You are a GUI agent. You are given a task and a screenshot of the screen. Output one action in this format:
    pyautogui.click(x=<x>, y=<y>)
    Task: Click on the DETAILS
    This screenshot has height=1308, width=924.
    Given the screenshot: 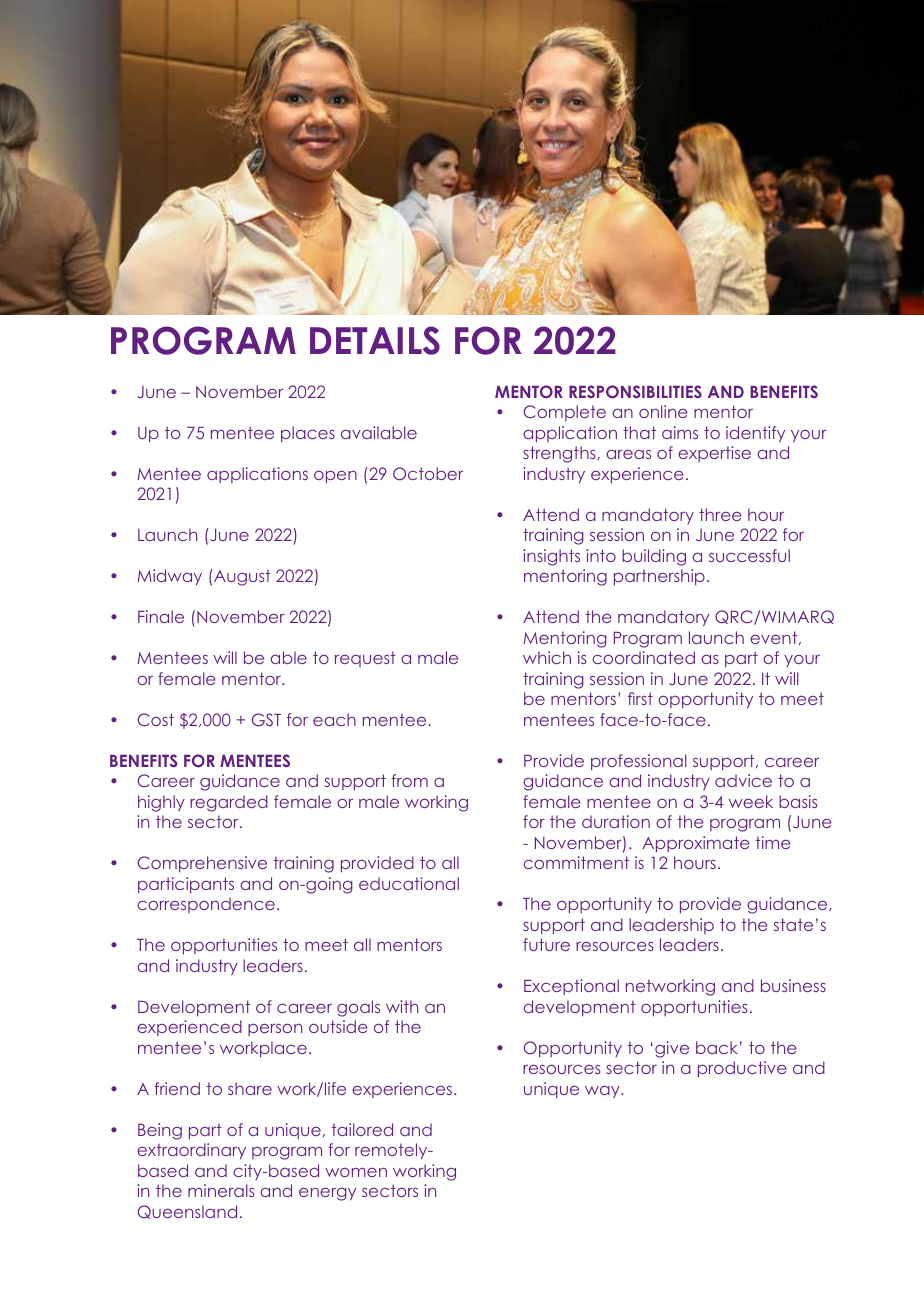 What is the action you would take?
    pyautogui.click(x=375, y=340)
